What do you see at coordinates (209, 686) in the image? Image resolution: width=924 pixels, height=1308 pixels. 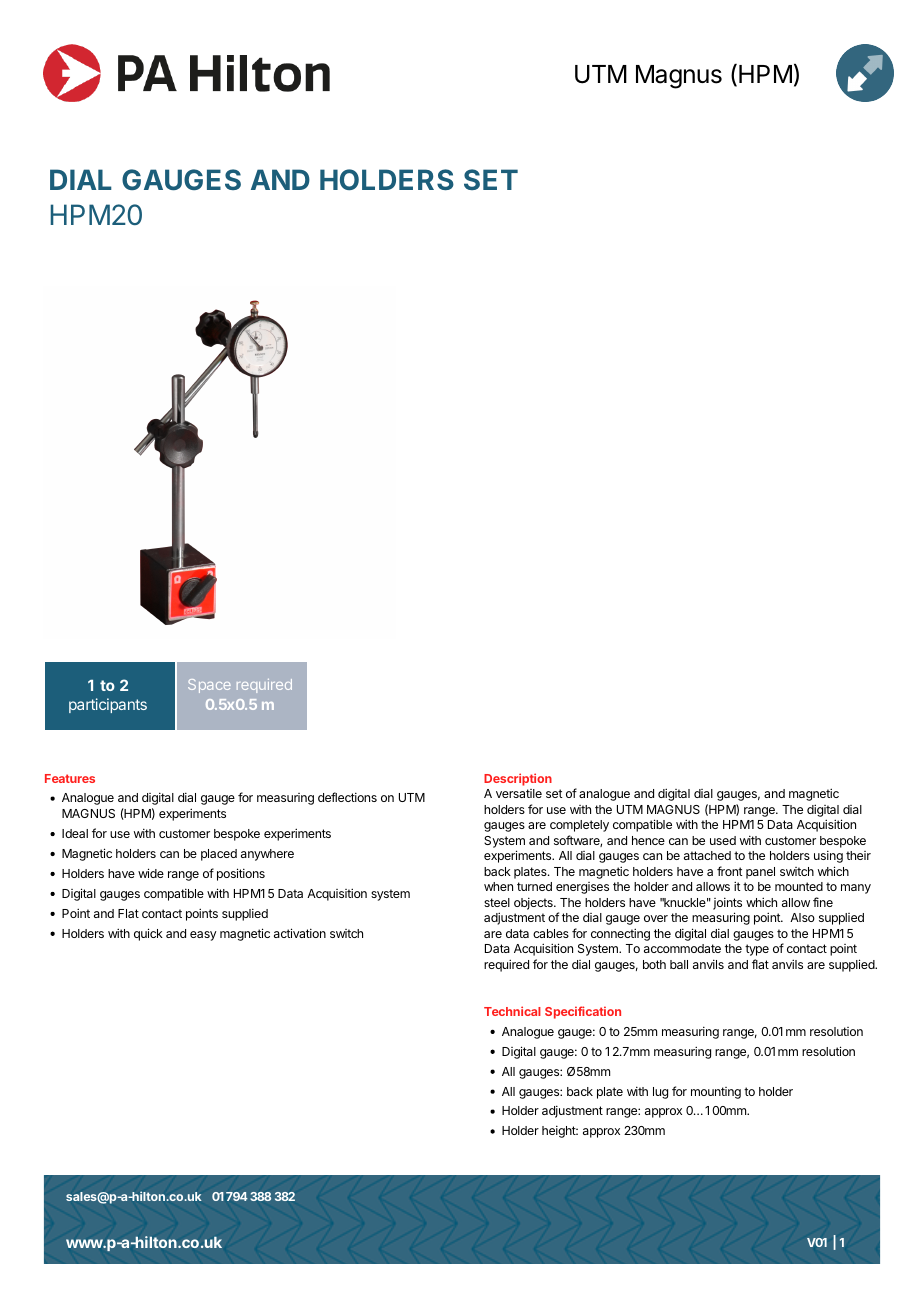 I see `Space` at bounding box center [209, 686].
